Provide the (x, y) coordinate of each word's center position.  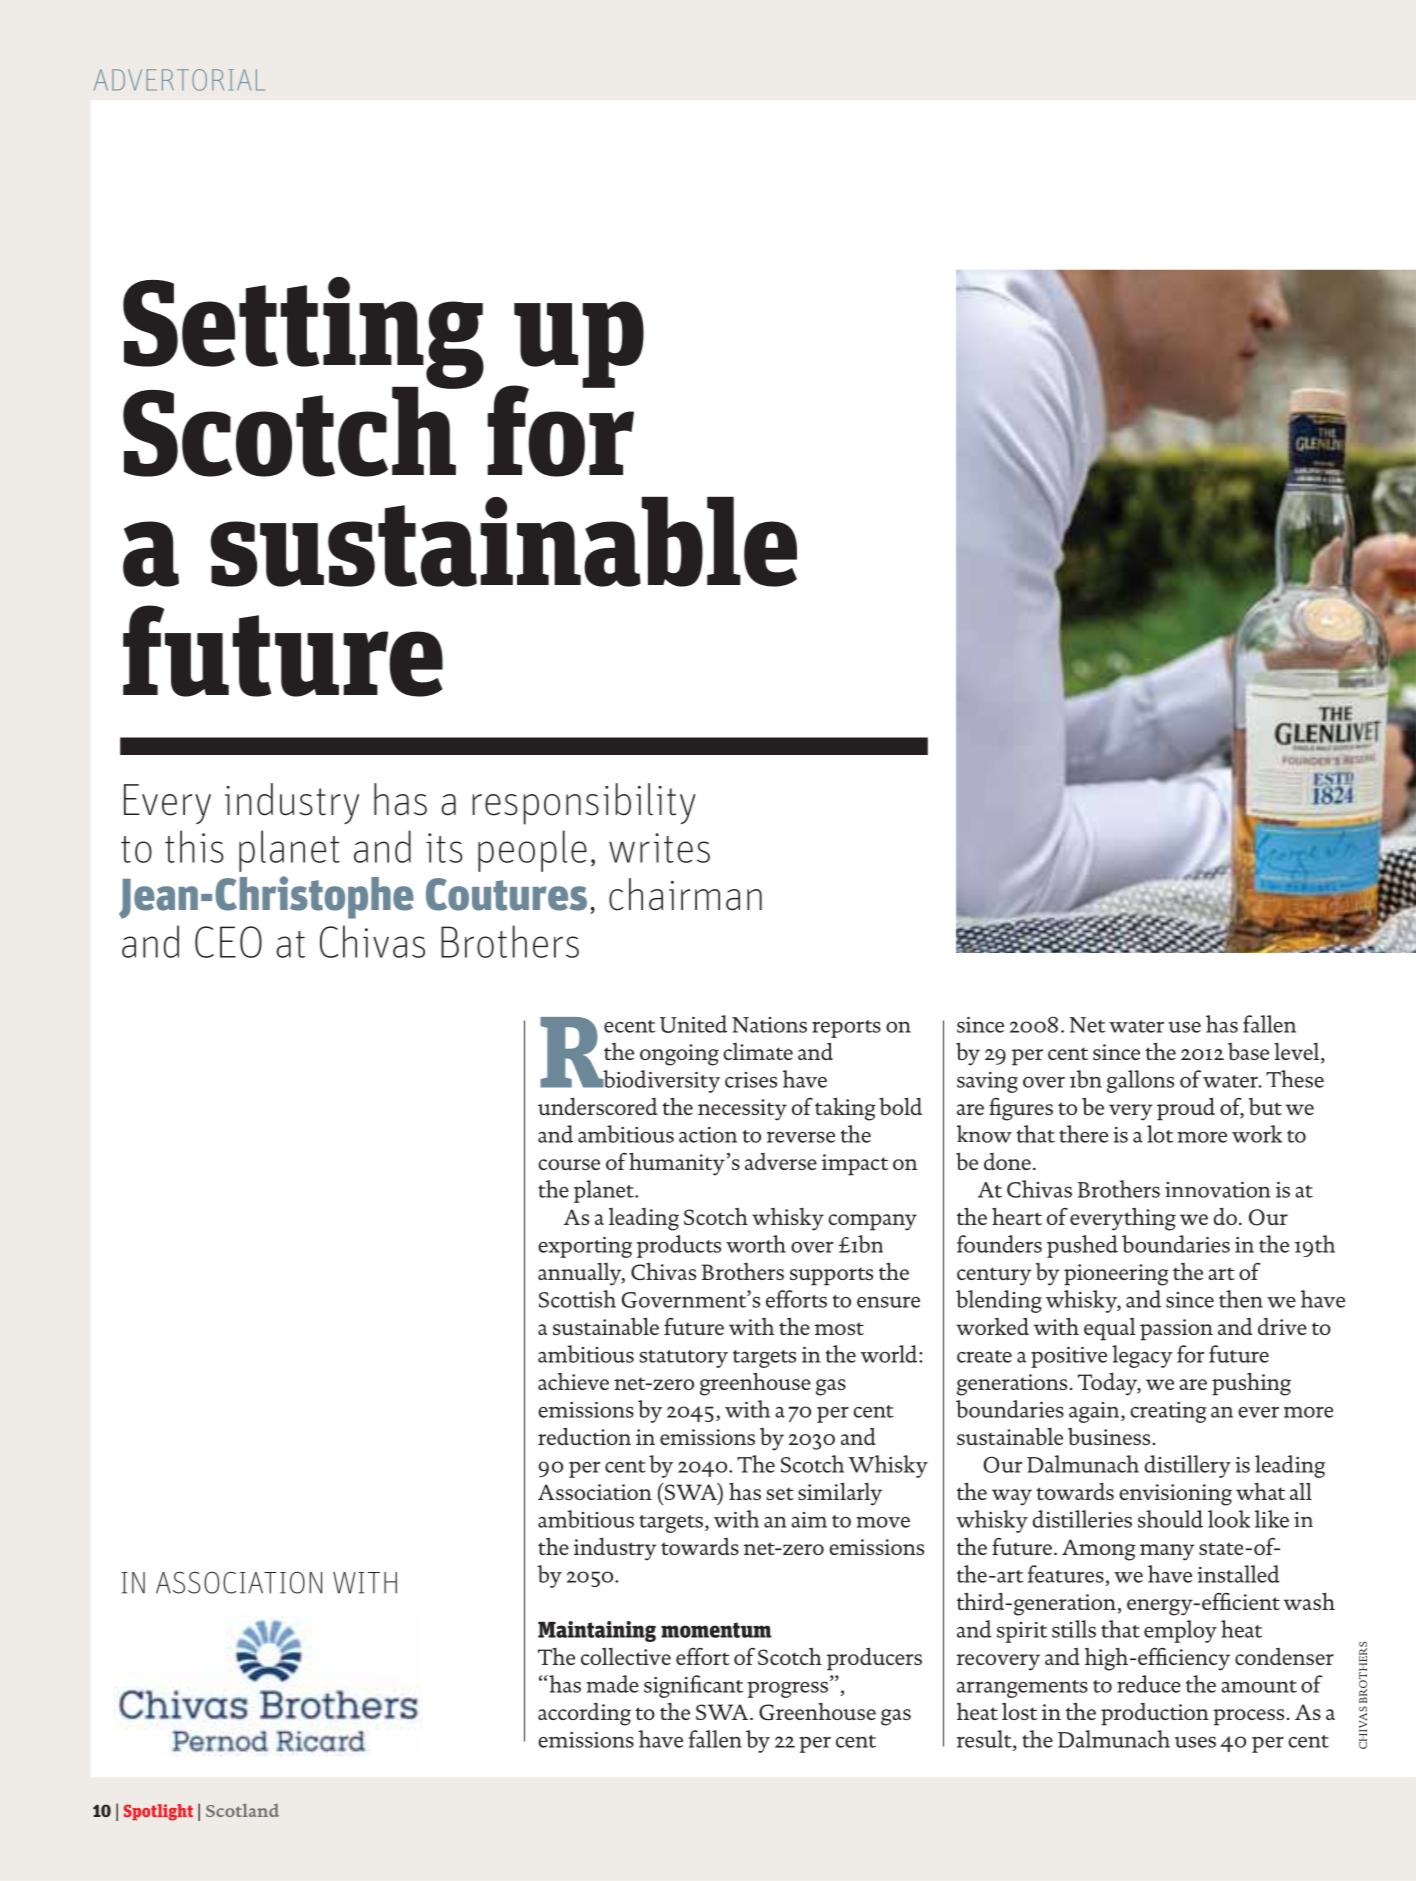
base (1248, 1051)
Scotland (242, 1810)
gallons (1140, 1081)
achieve (573, 1381)
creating (1168, 1412)
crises (751, 1080)
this (194, 846)
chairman (685, 894)
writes (659, 848)
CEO (228, 942)
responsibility (584, 804)
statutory (684, 1359)
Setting (303, 334)
